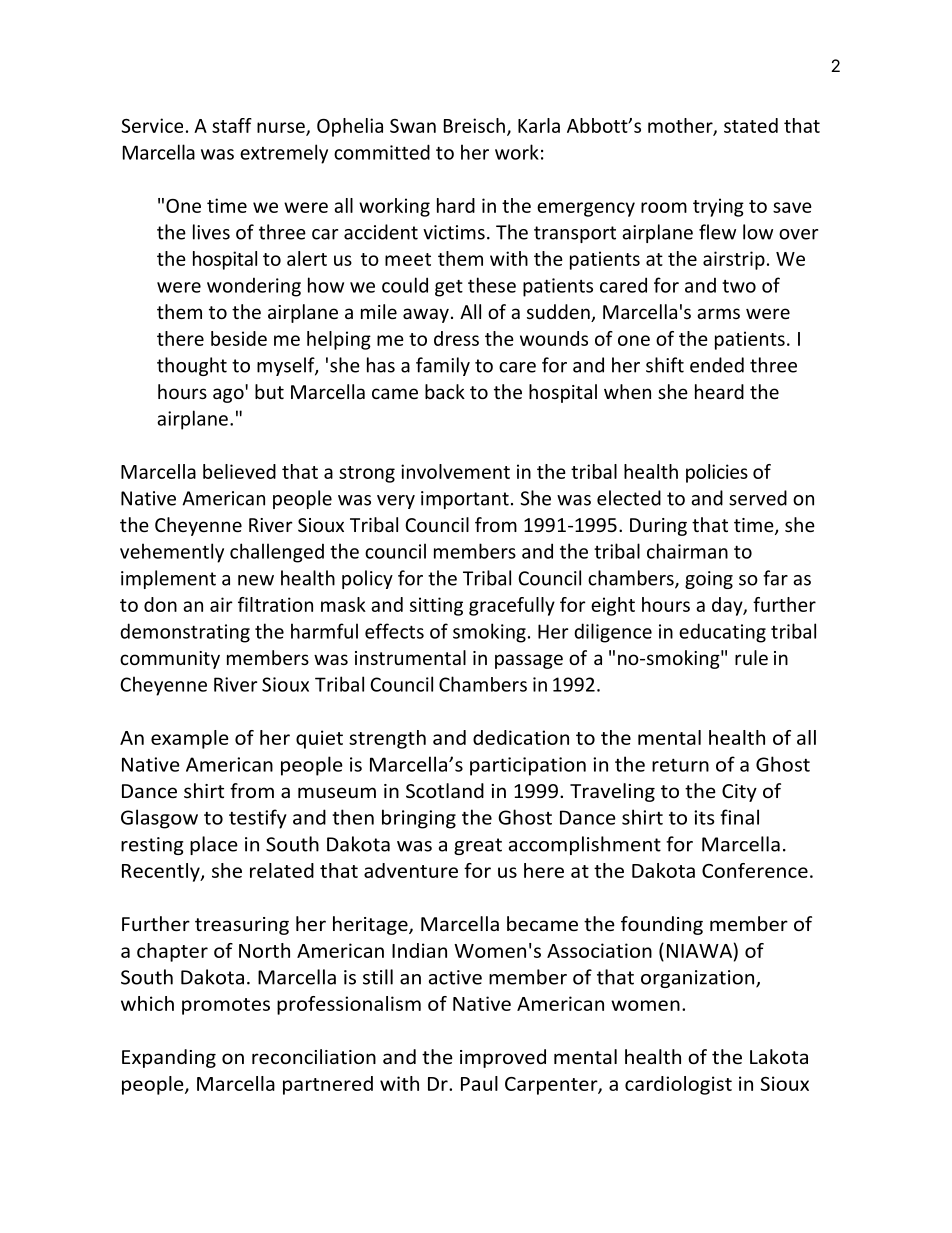  Describe the element at coordinates (413, 126) in the screenshot. I see `Swan` at that location.
